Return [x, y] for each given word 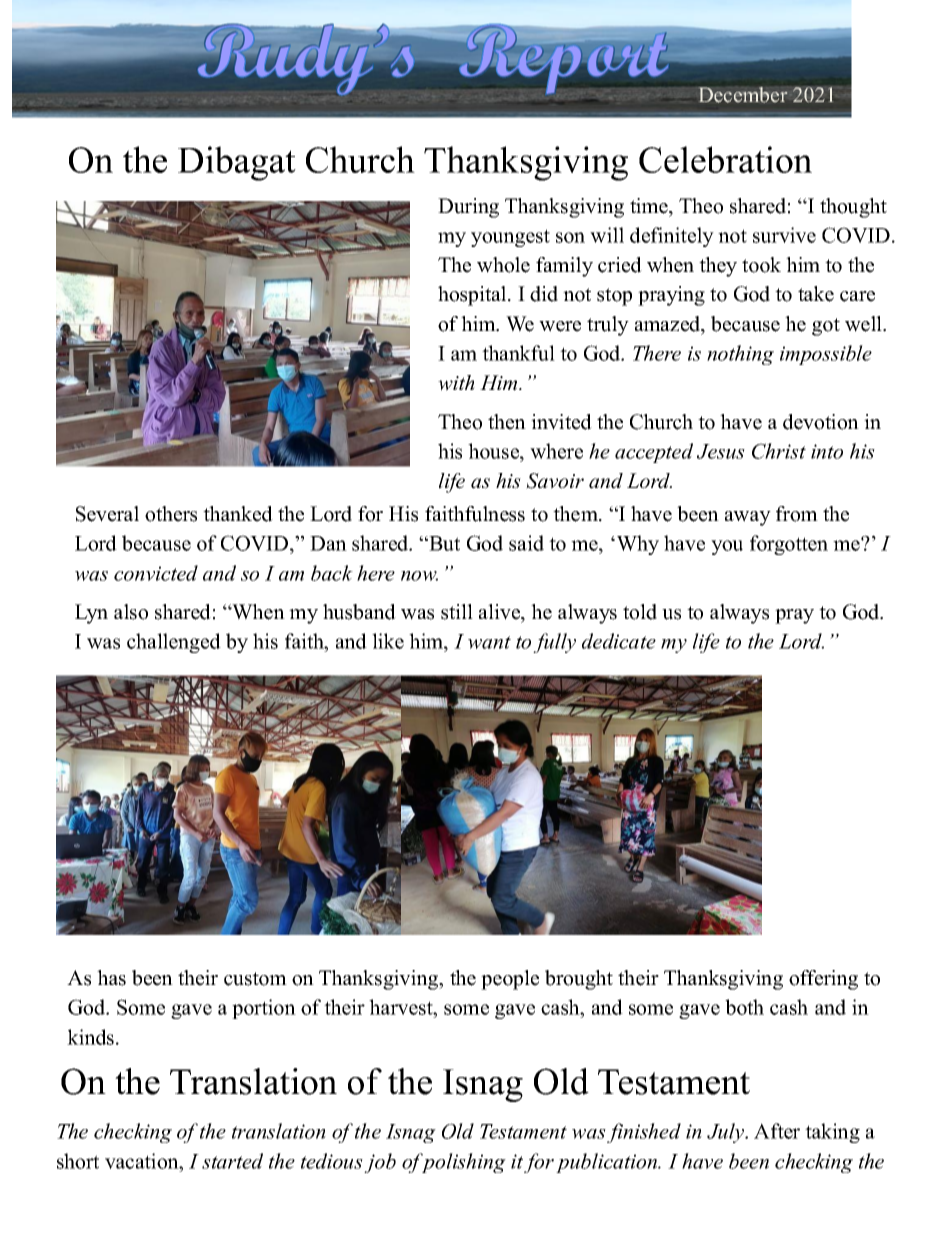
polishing [463, 1163]
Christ [779, 451]
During [468, 208]
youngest [510, 238]
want [489, 642]
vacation [143, 1161]
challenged [174, 643]
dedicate [619, 641]
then [507, 422]
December [744, 95]
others [171, 514]
